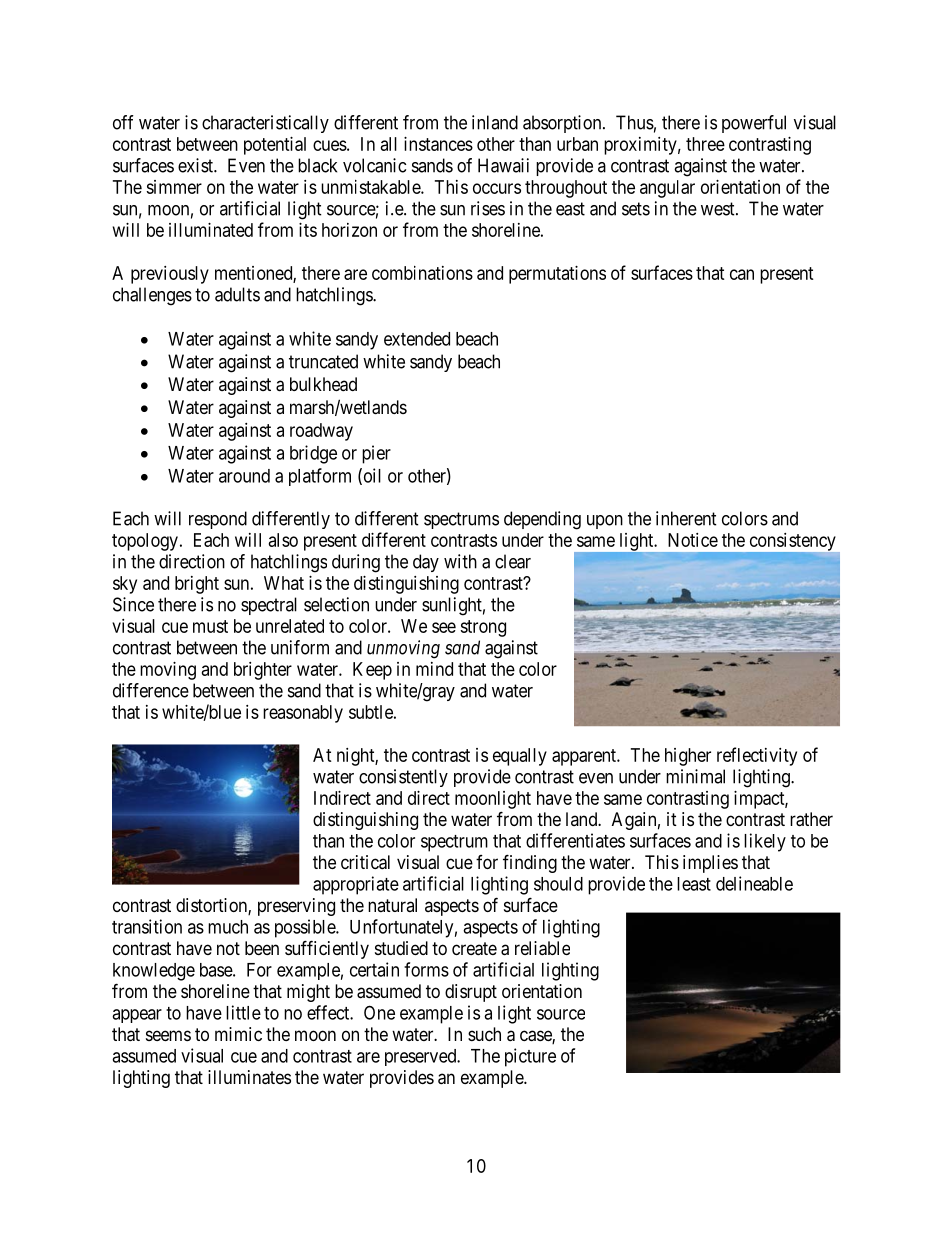 This page has height=1233, width=952. I want to click on with, so click(460, 561).
